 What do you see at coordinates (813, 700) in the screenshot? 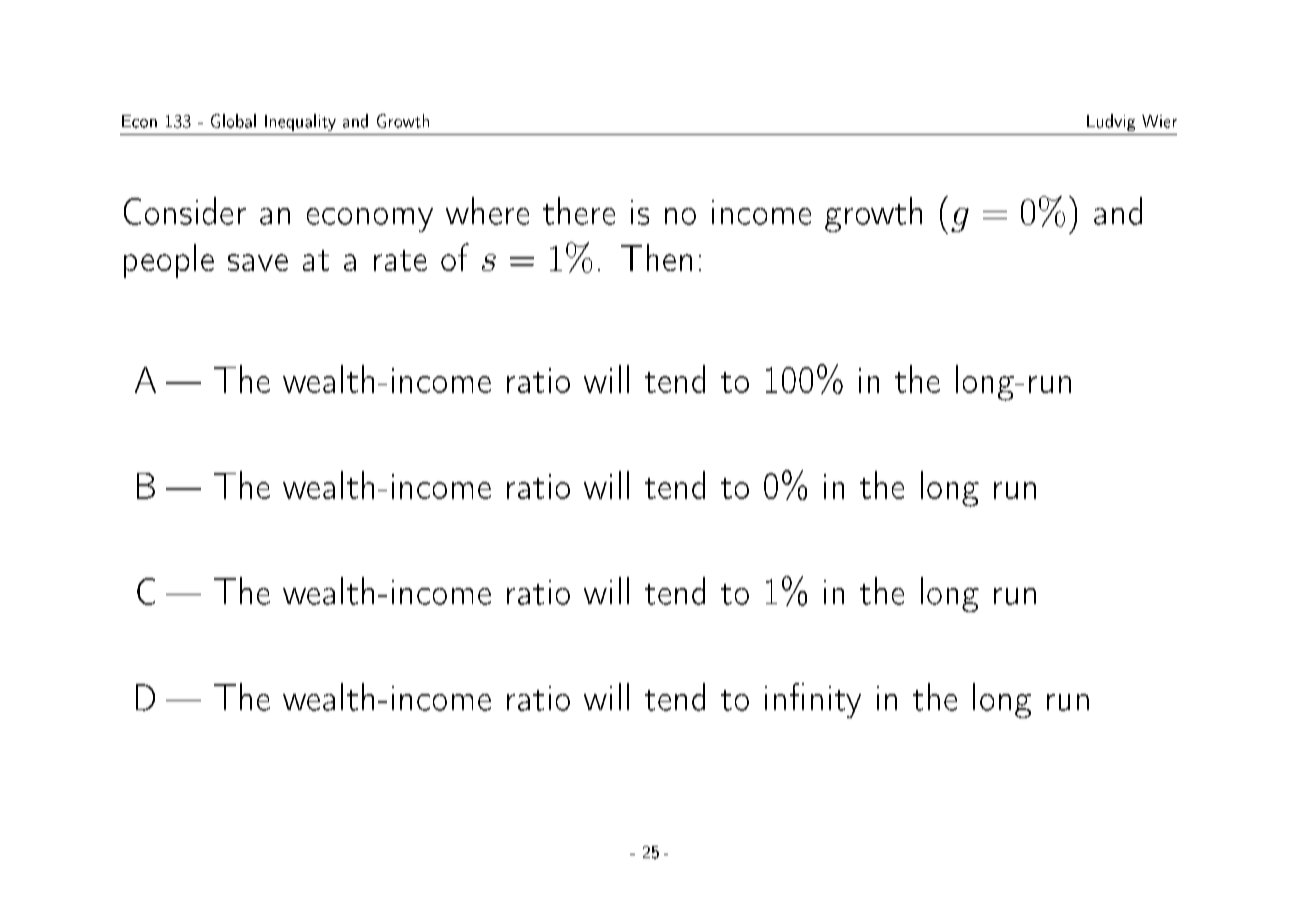
I see `infinity` at bounding box center [813, 700].
